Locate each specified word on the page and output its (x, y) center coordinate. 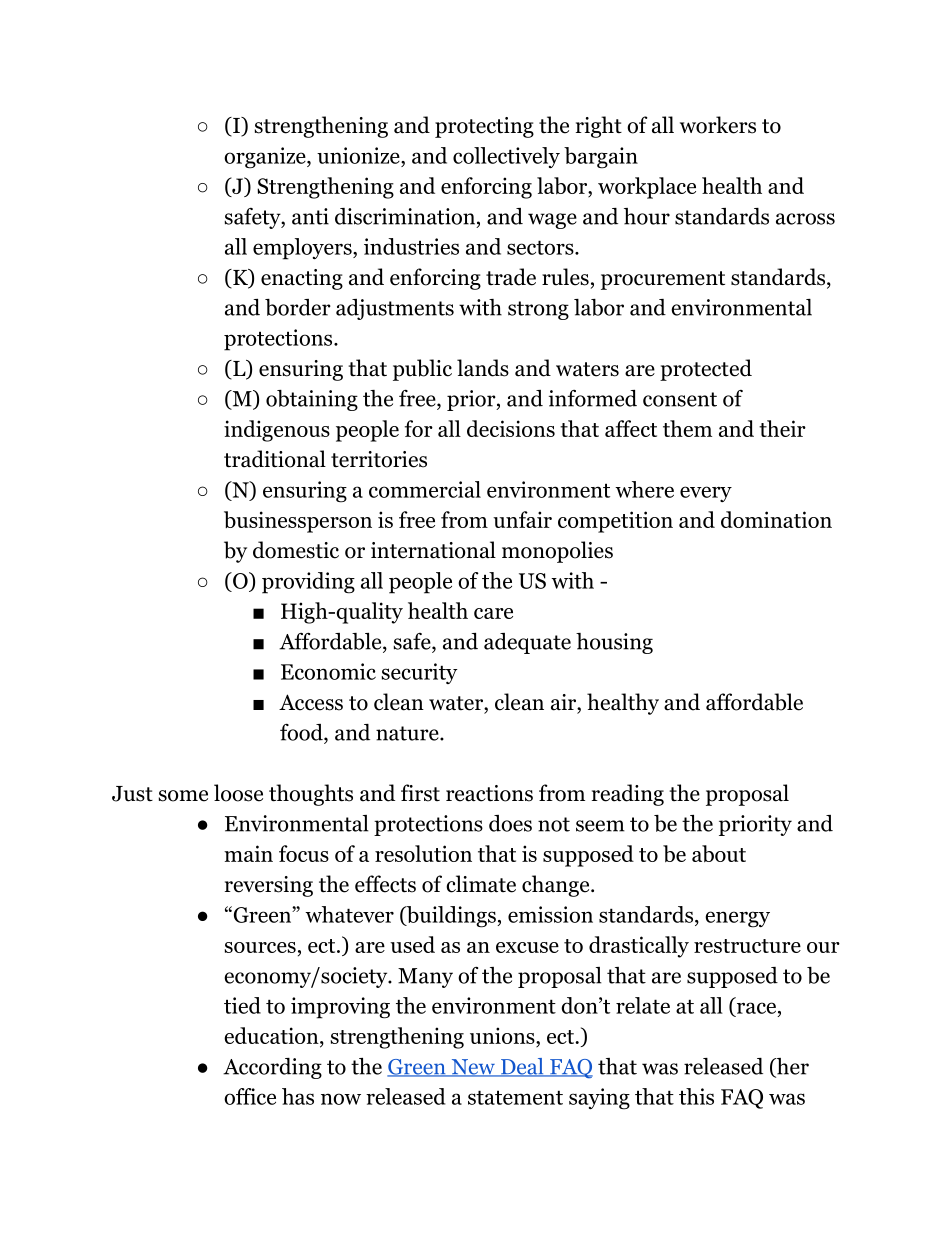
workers (718, 125)
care (493, 613)
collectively (506, 157)
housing (614, 643)
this (696, 1096)
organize (266, 158)
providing (308, 583)
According (272, 1068)
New (473, 1068)
